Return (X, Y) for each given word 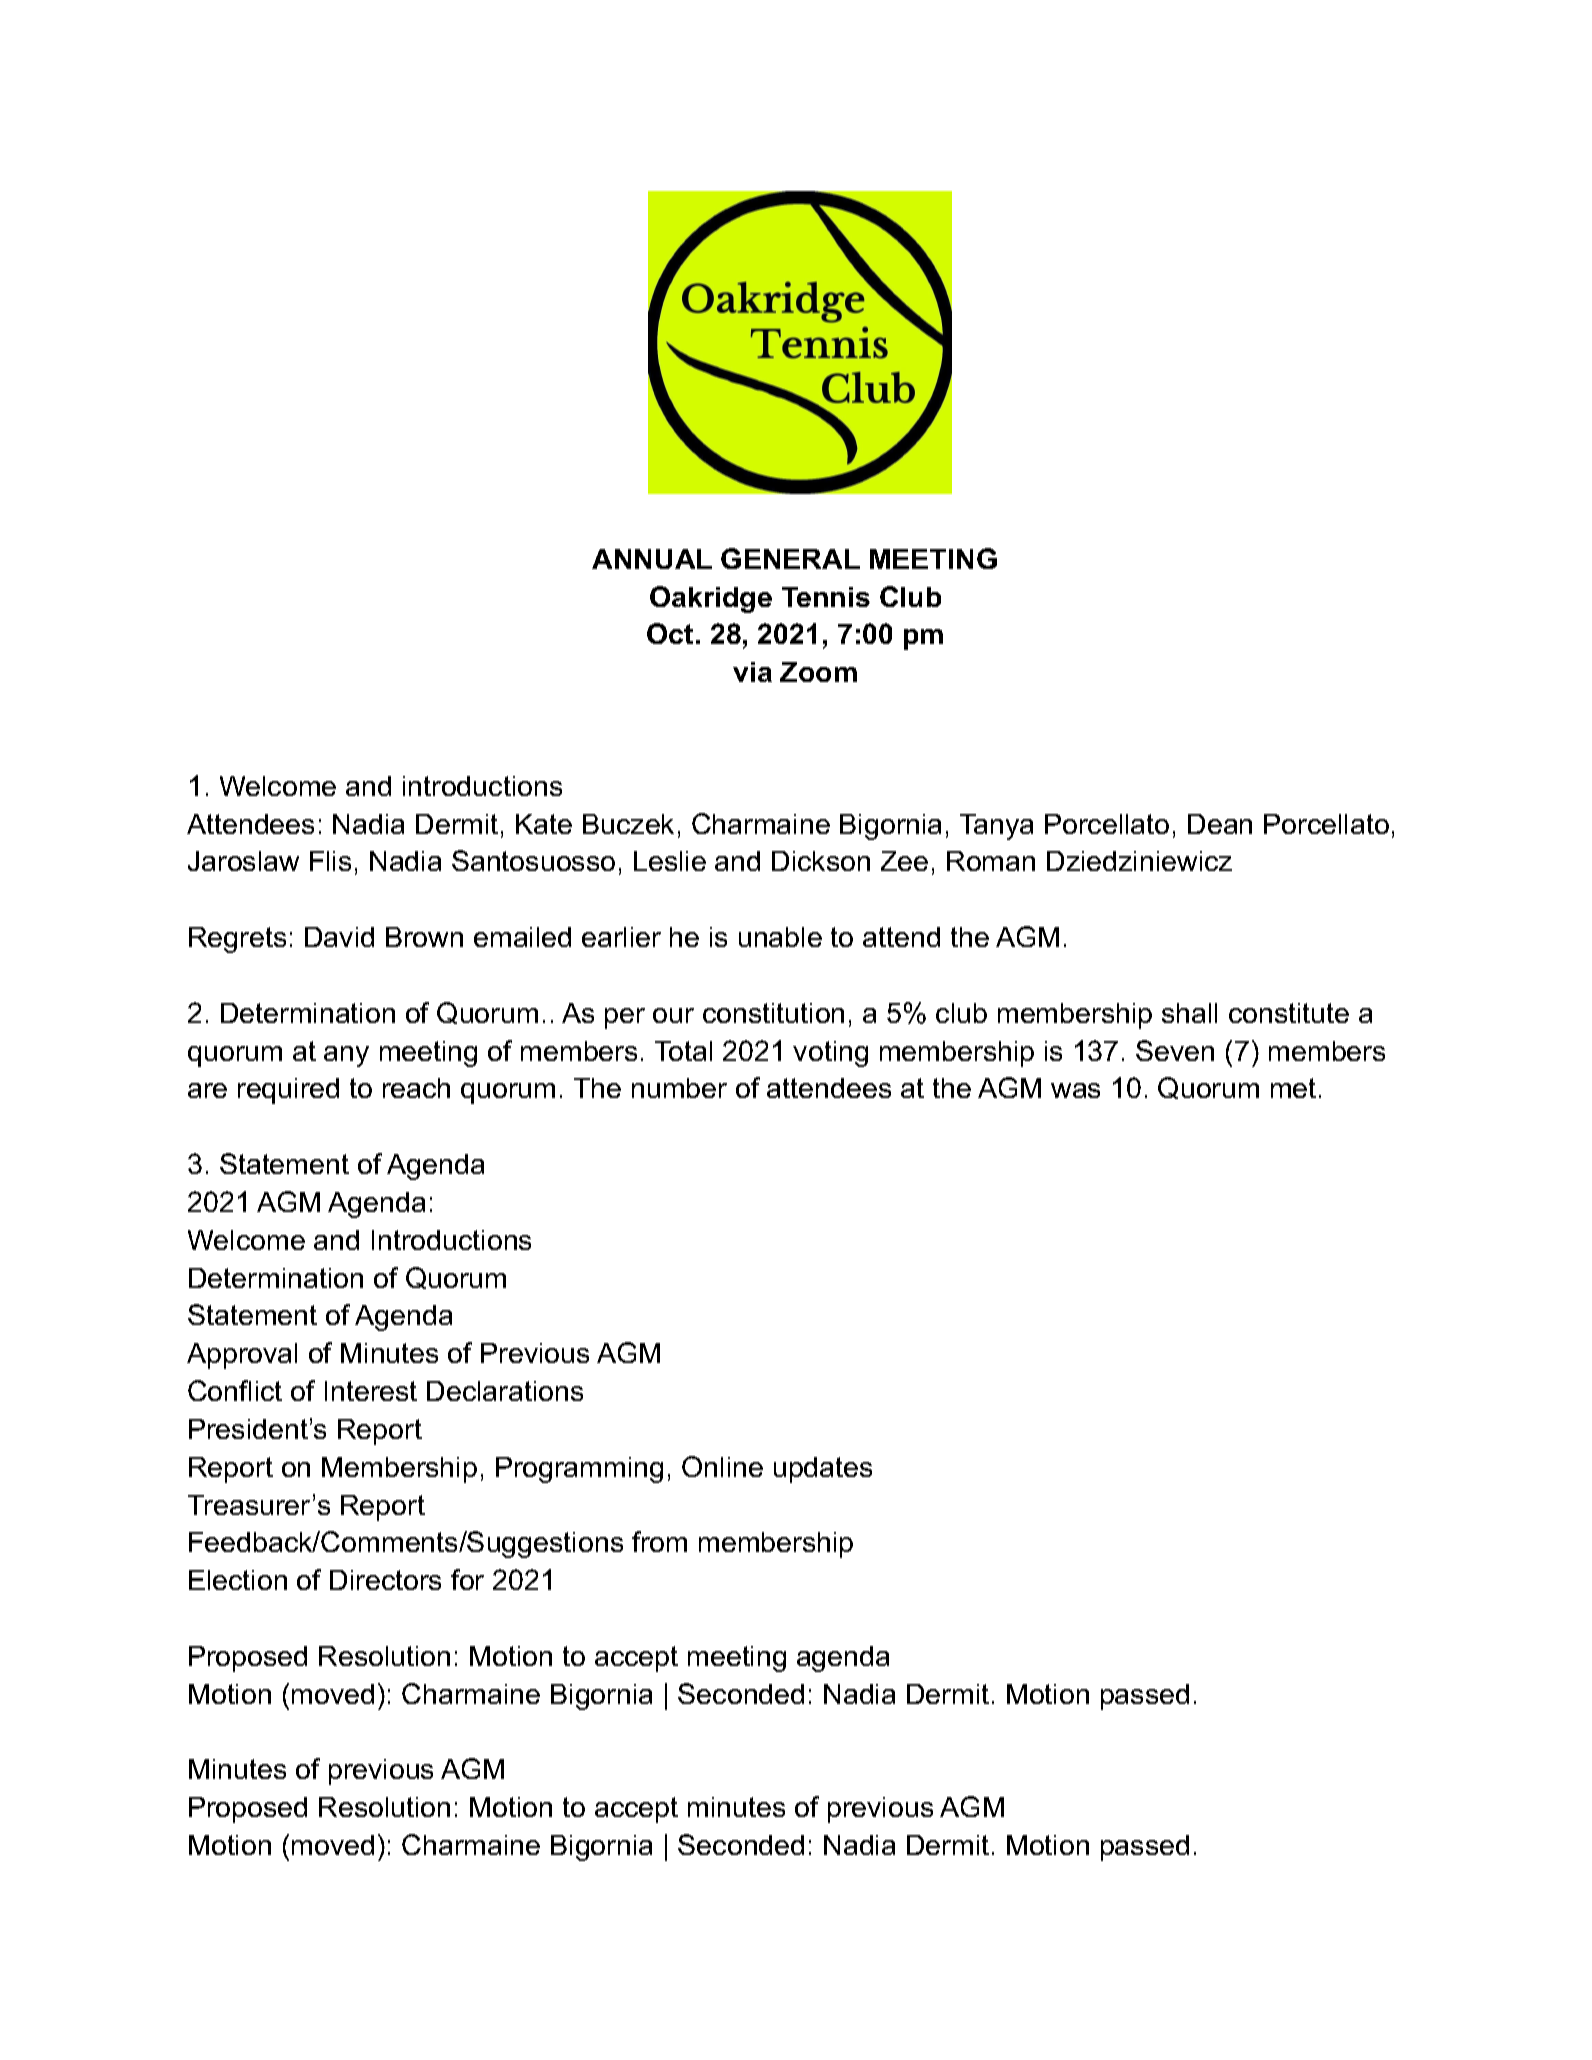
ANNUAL (652, 559)
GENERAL (790, 558)
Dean (1220, 824)
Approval (242, 1356)
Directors (385, 1580)
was (1075, 1090)
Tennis (826, 597)
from (659, 1541)
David (339, 937)
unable (780, 937)
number (679, 1088)
